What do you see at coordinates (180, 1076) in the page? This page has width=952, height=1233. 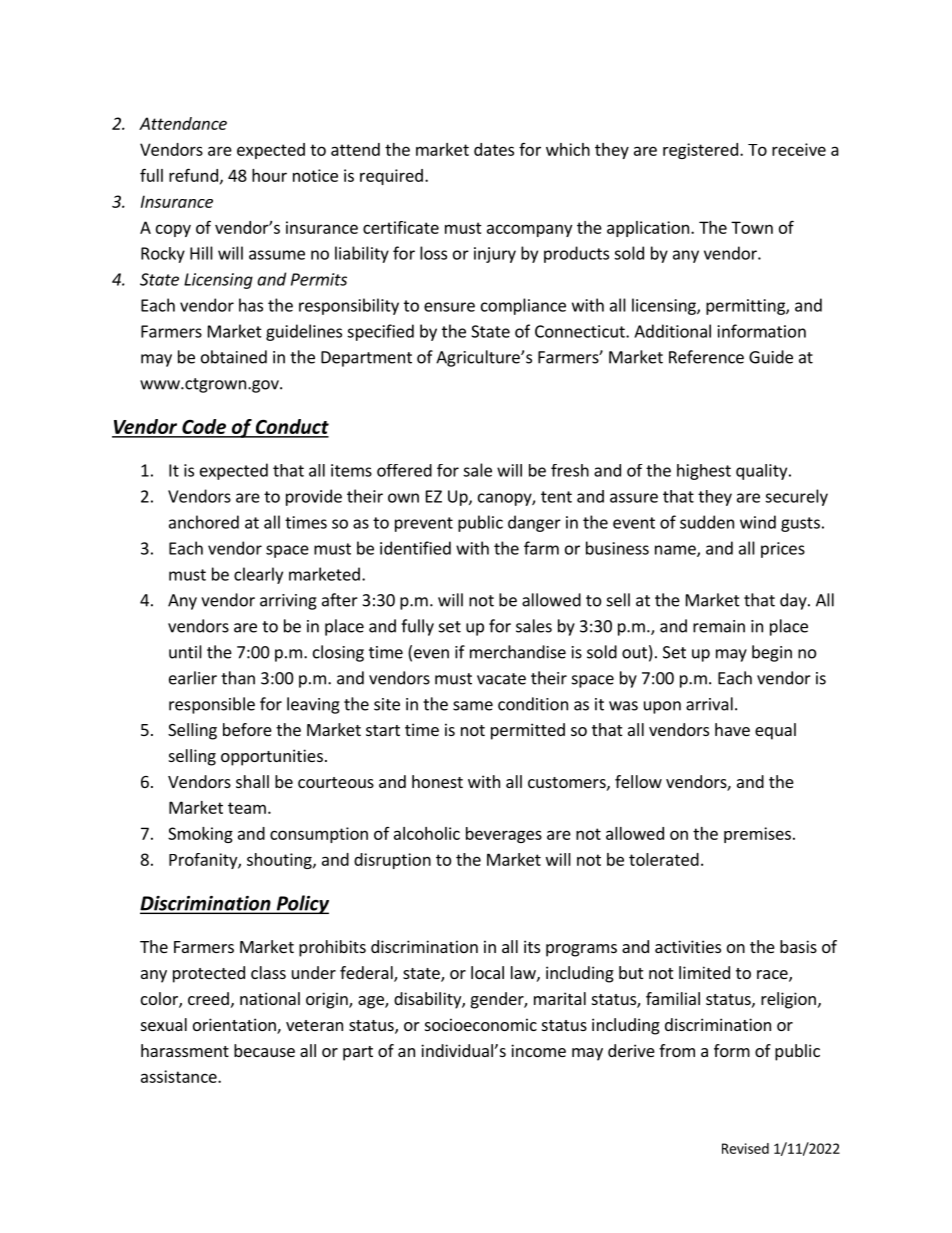 I see `assistance` at bounding box center [180, 1076].
